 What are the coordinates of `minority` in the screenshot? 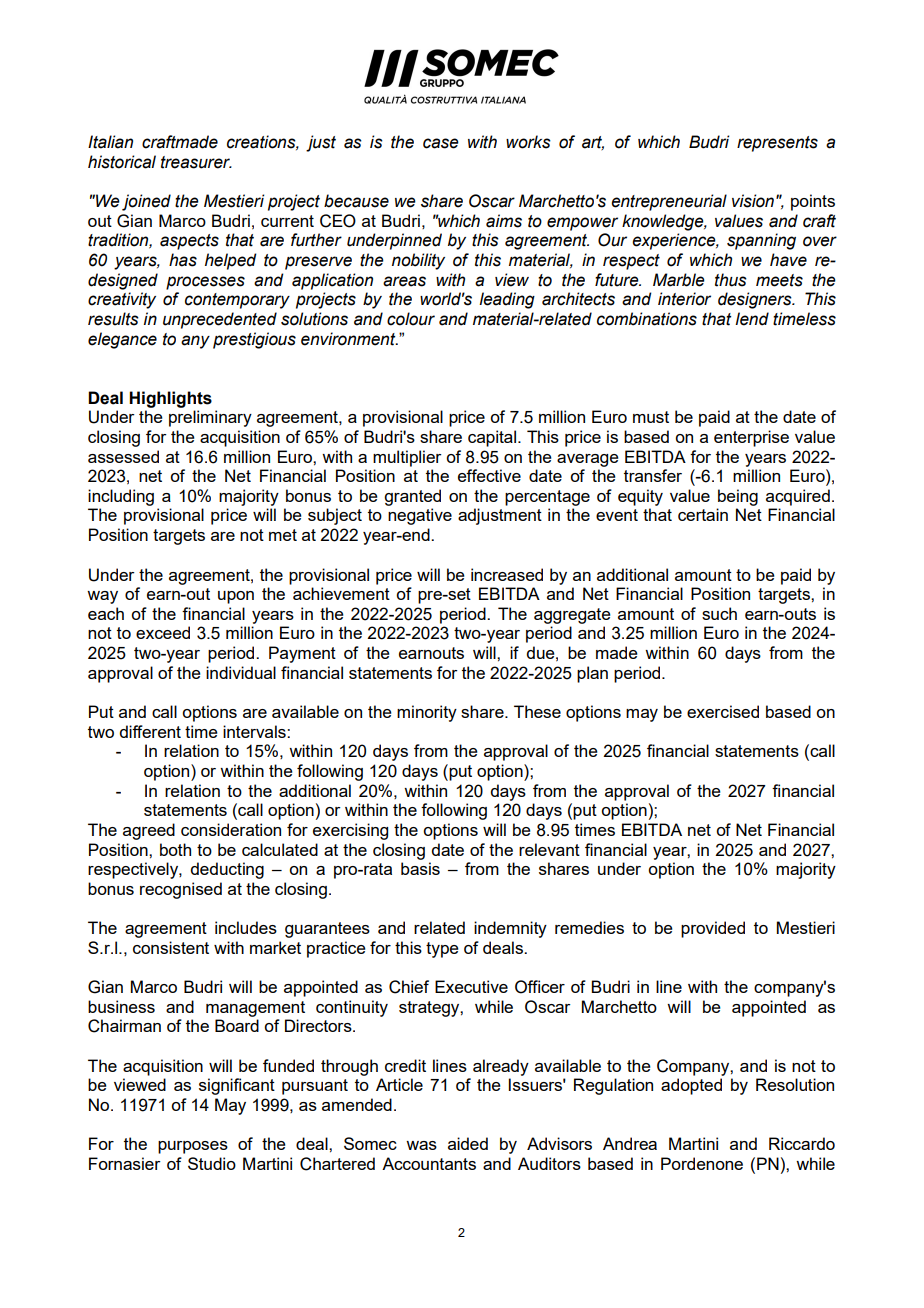 It's located at (427, 713).
